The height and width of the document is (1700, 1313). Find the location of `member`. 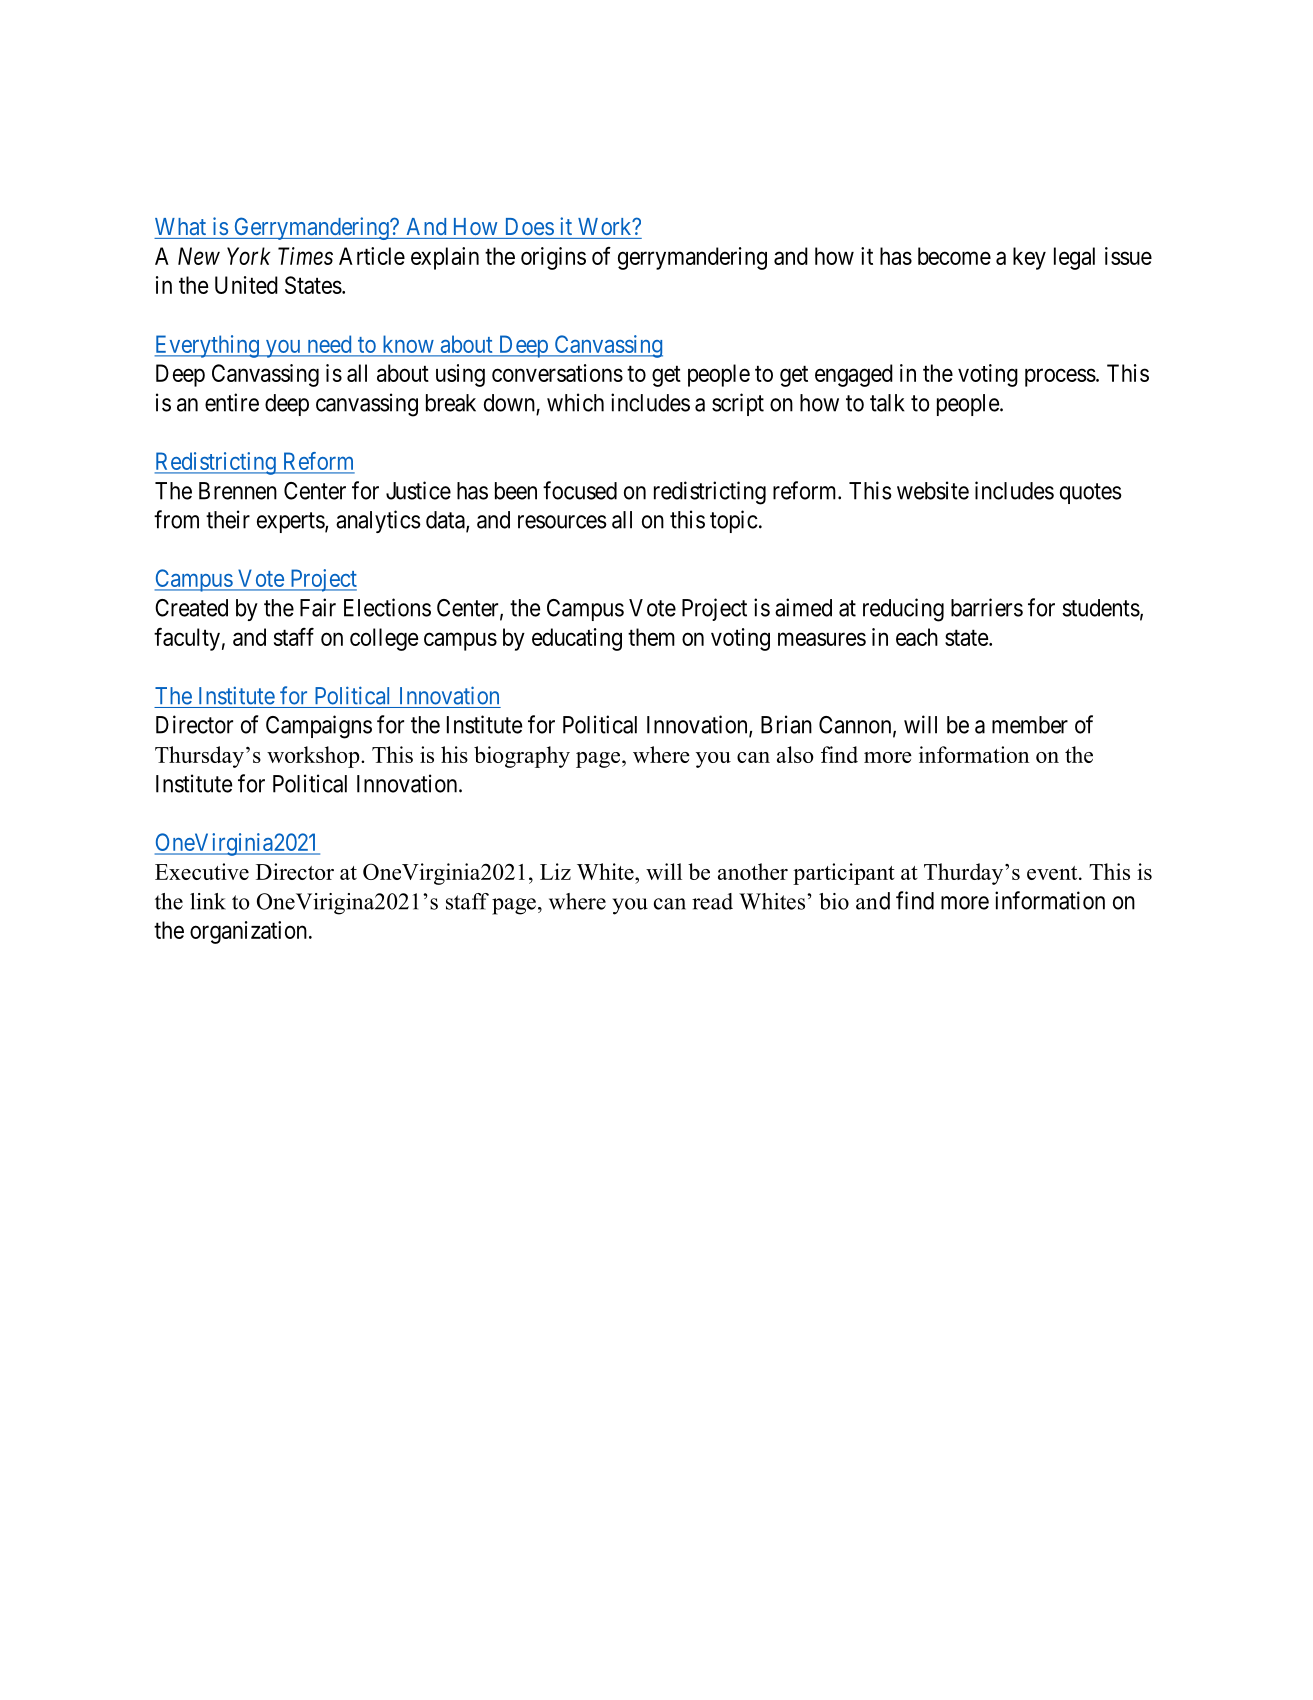

member is located at coordinates (1030, 725).
